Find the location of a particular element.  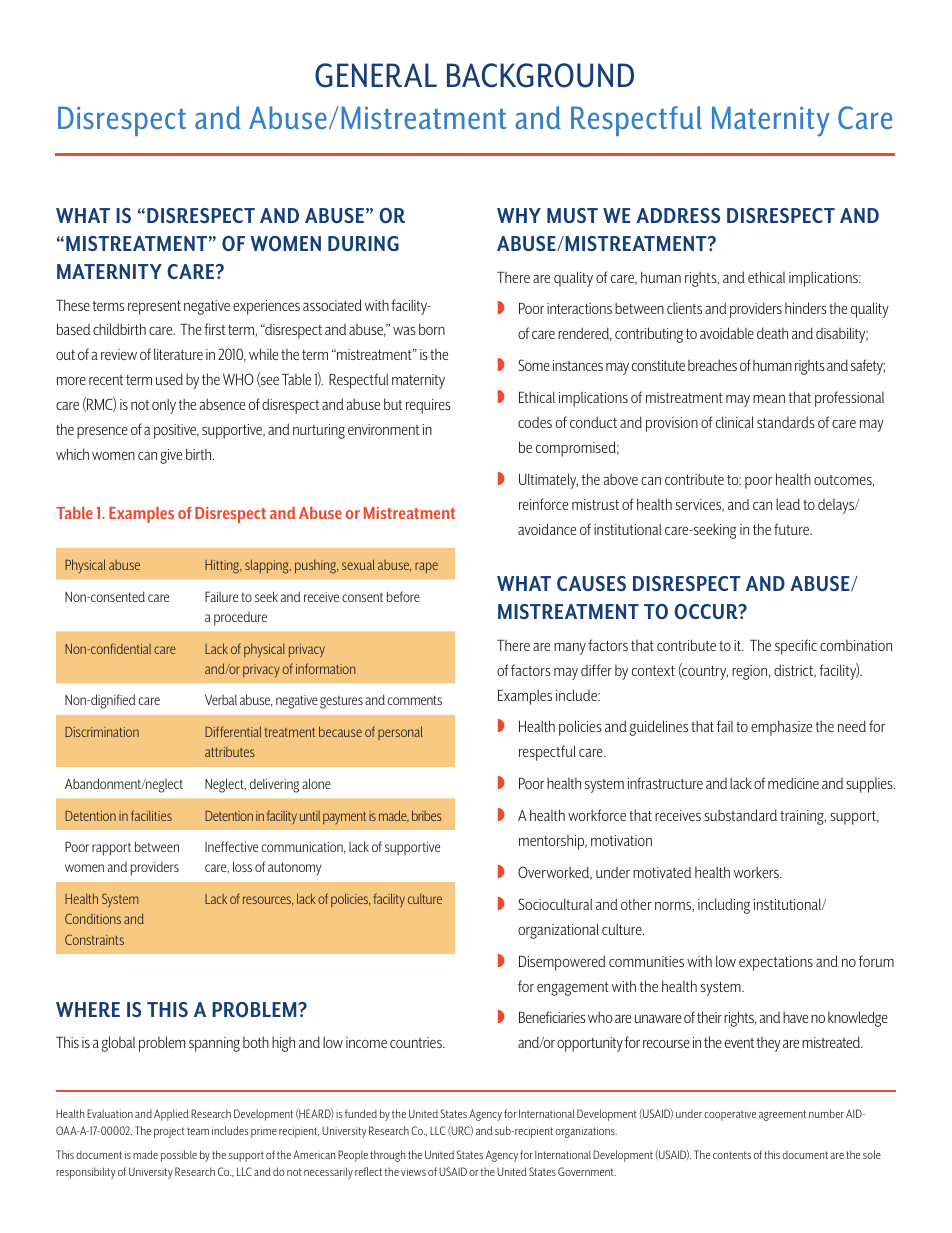

specific is located at coordinates (796, 647).
